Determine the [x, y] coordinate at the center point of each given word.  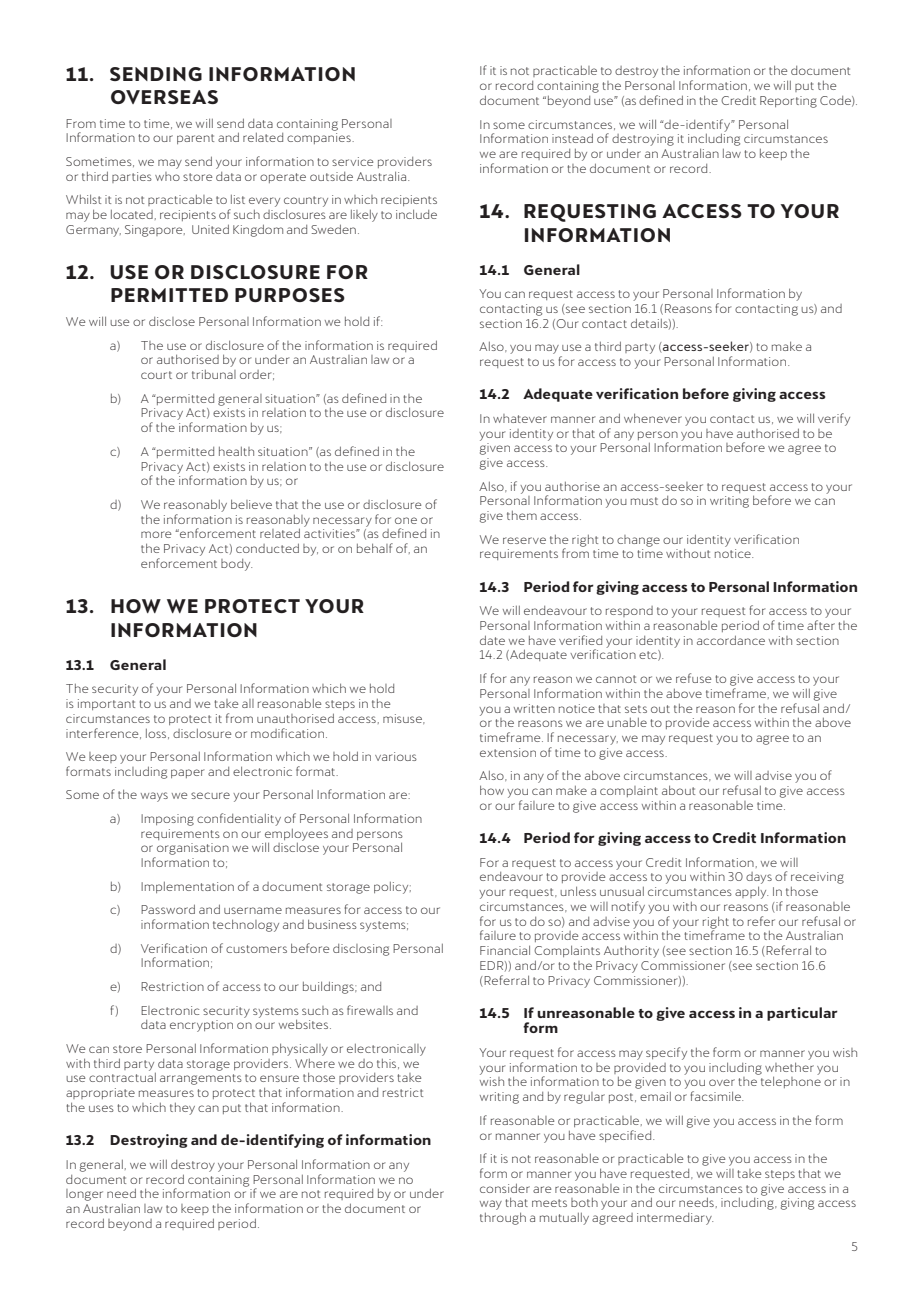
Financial [505, 950]
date [492, 640]
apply [751, 892]
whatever [520, 418]
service [352, 161]
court [156, 375]
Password [168, 909]
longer [84, 1195]
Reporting [788, 102]
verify [834, 419]
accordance [731, 640]
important [106, 704]
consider [505, 1188]
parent [195, 139]
